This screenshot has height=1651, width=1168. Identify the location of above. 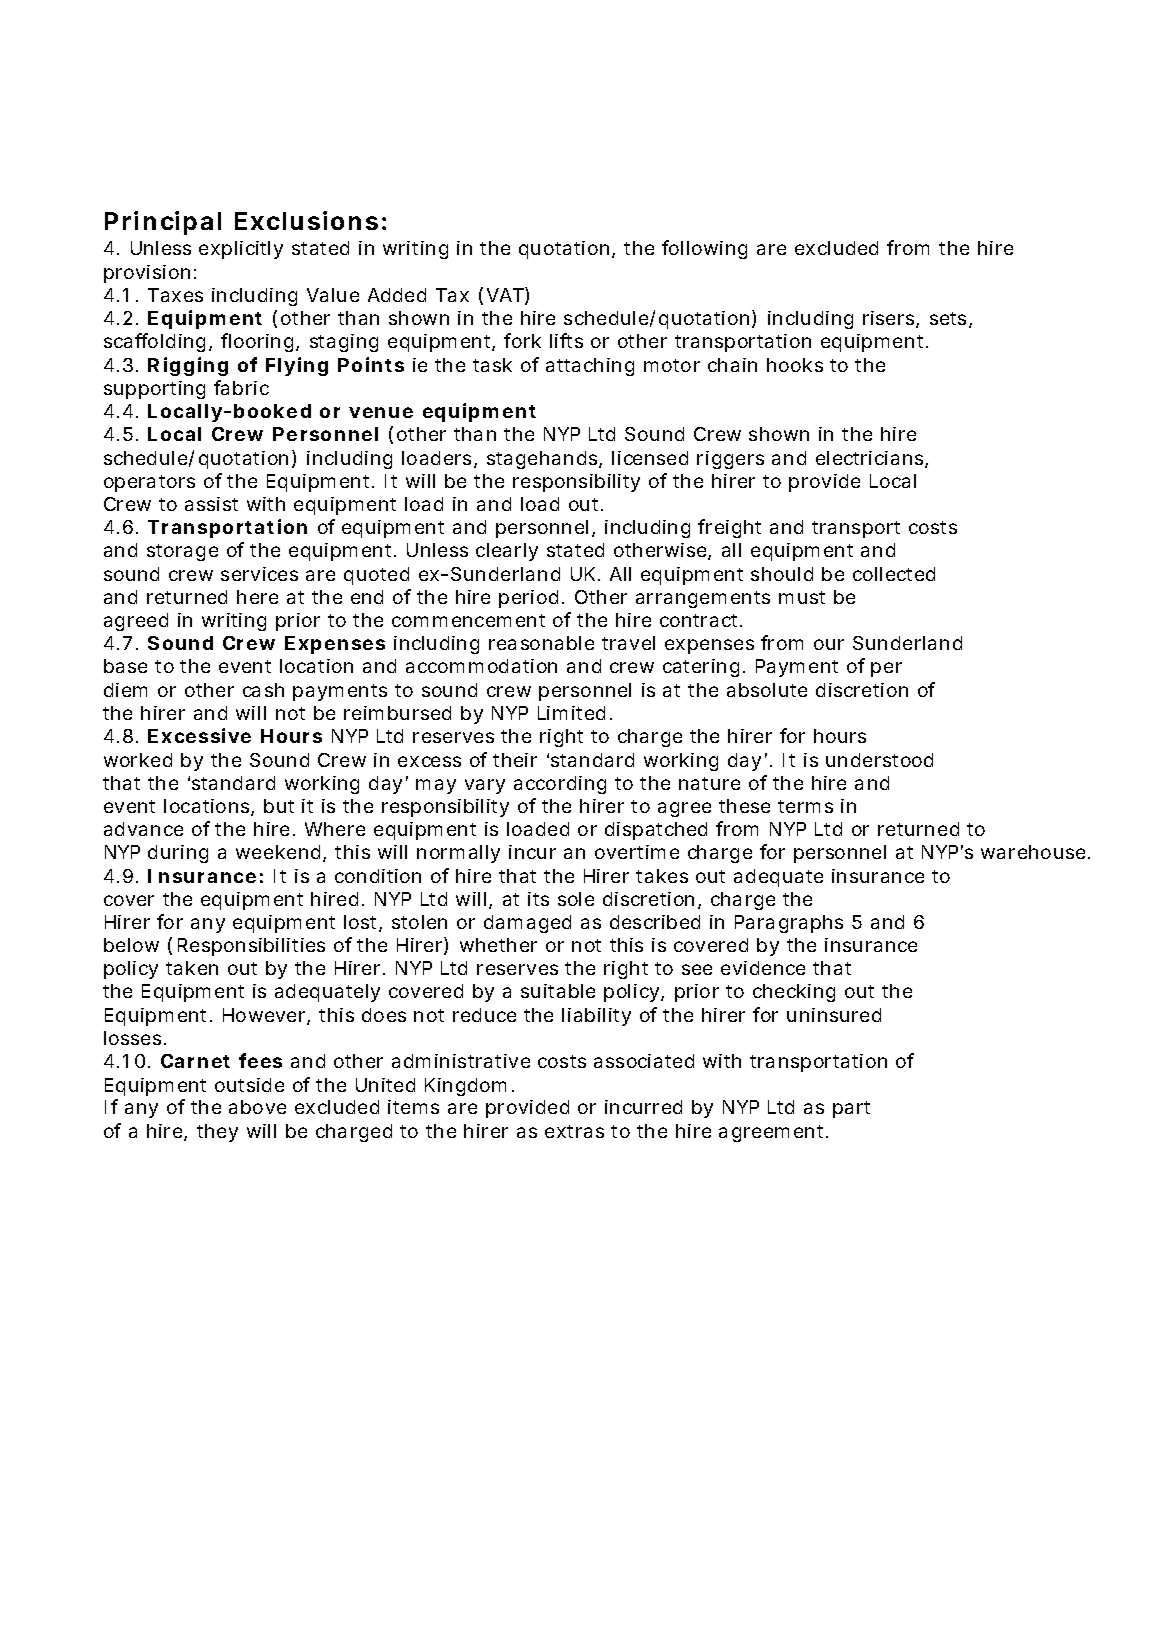
(257, 1107).
